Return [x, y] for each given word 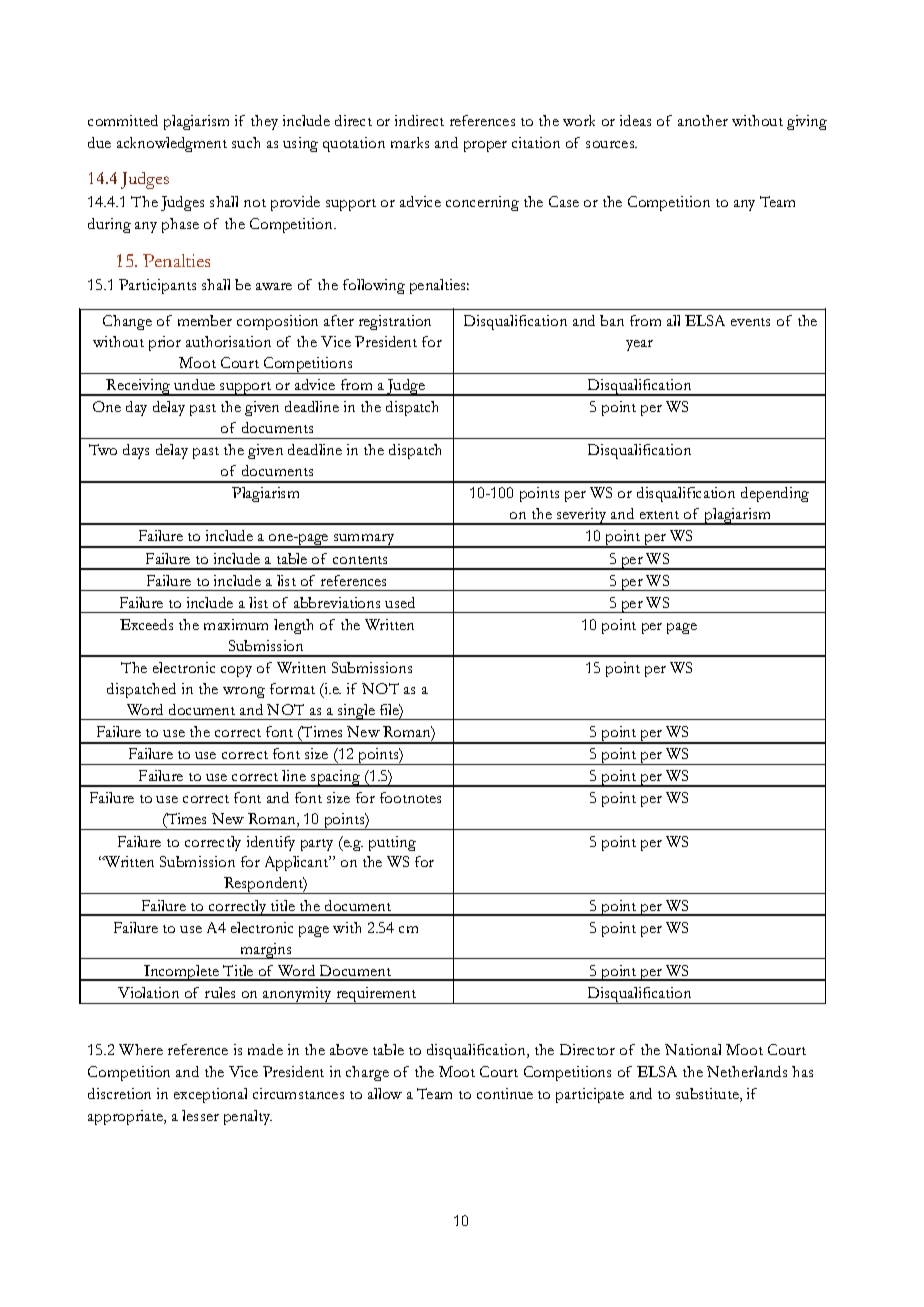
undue [194, 384]
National [693, 1049]
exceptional [210, 1095]
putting [392, 843]
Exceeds [146, 624]
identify [271, 843]
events [750, 322]
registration [395, 322]
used [400, 602]
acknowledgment [172, 144]
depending [775, 494]
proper [485, 146]
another [703, 120]
